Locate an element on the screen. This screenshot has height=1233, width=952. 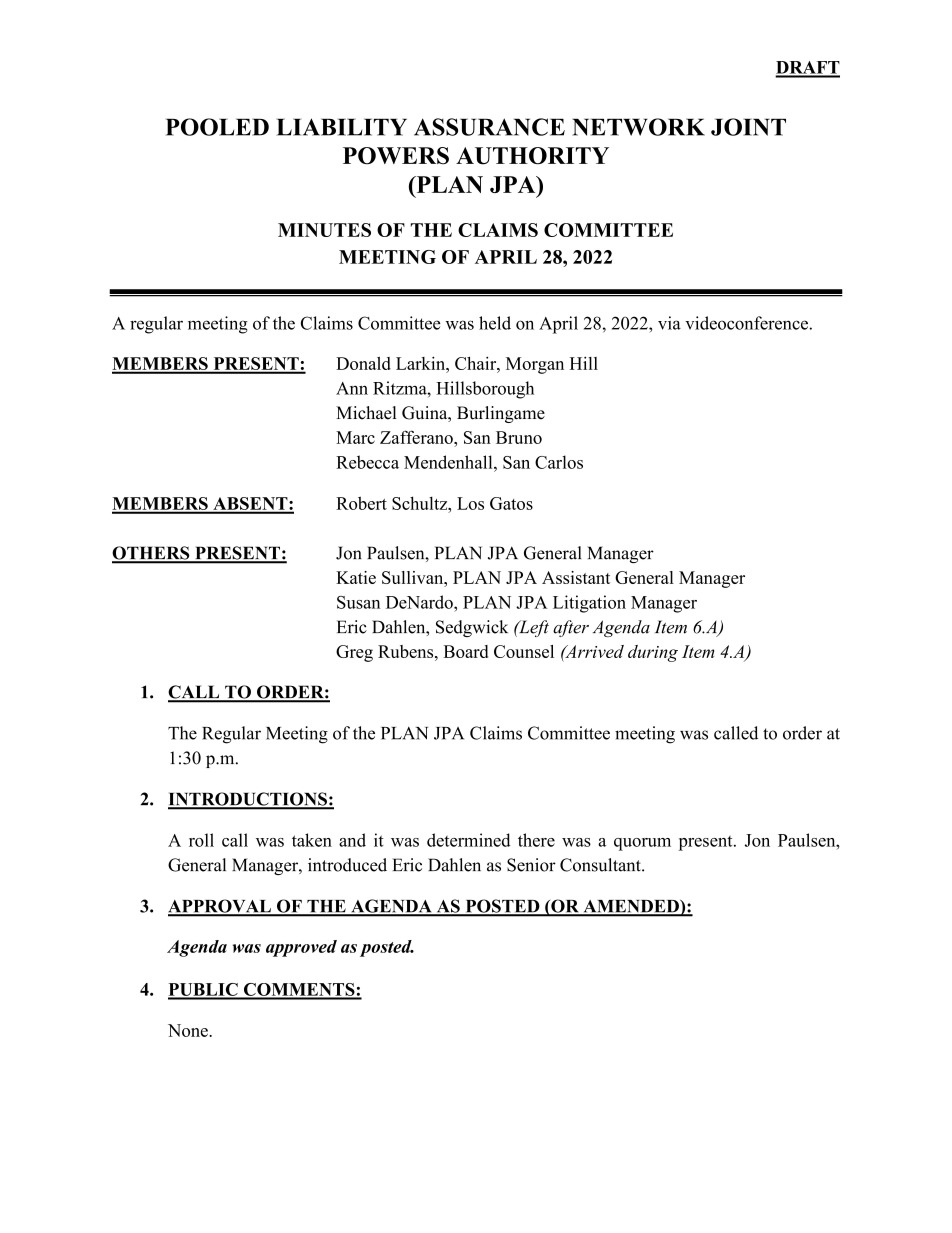
ASSURANCE is located at coordinates (489, 127).
